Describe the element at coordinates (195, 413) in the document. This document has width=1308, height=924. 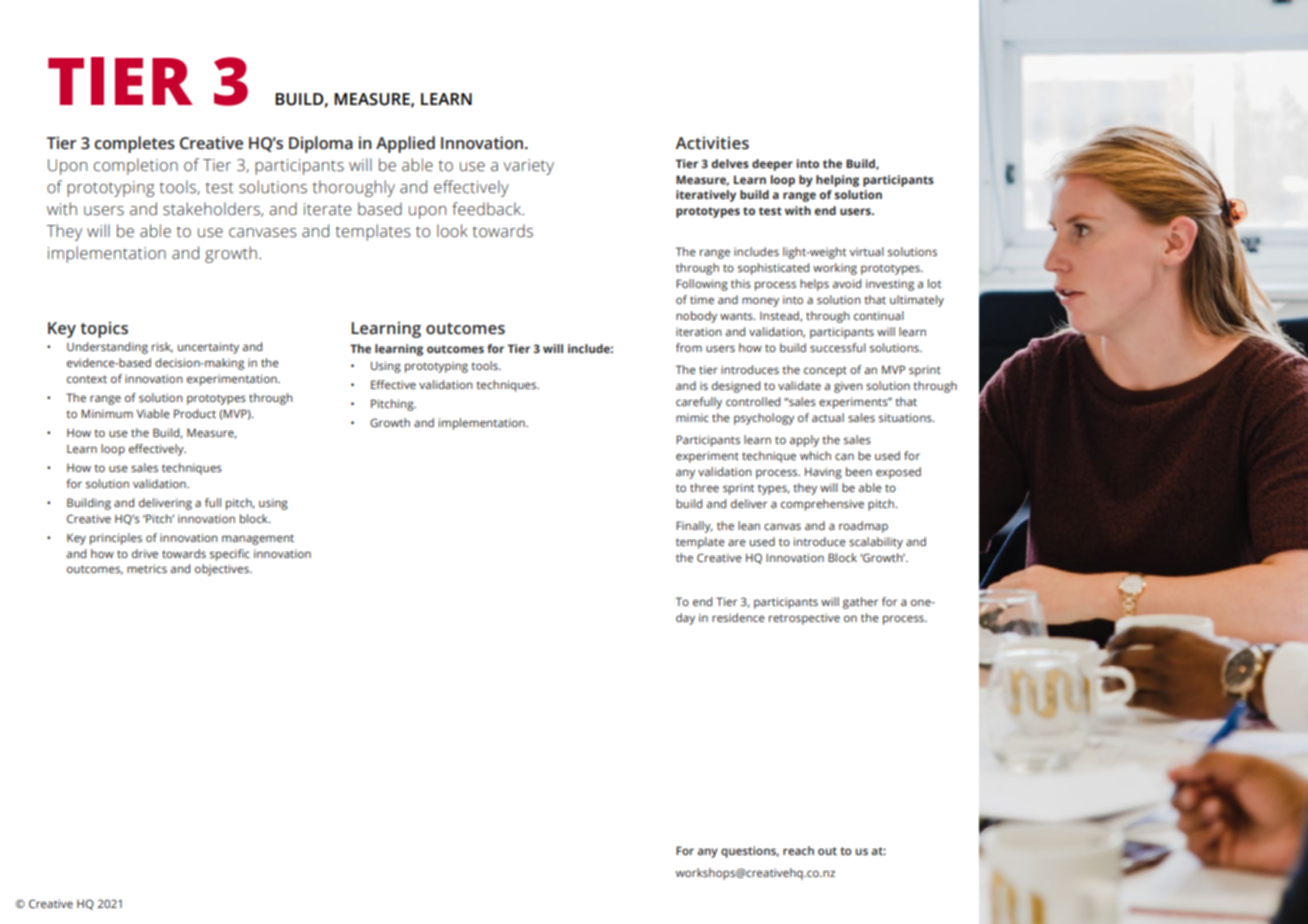
I see `Product` at that location.
